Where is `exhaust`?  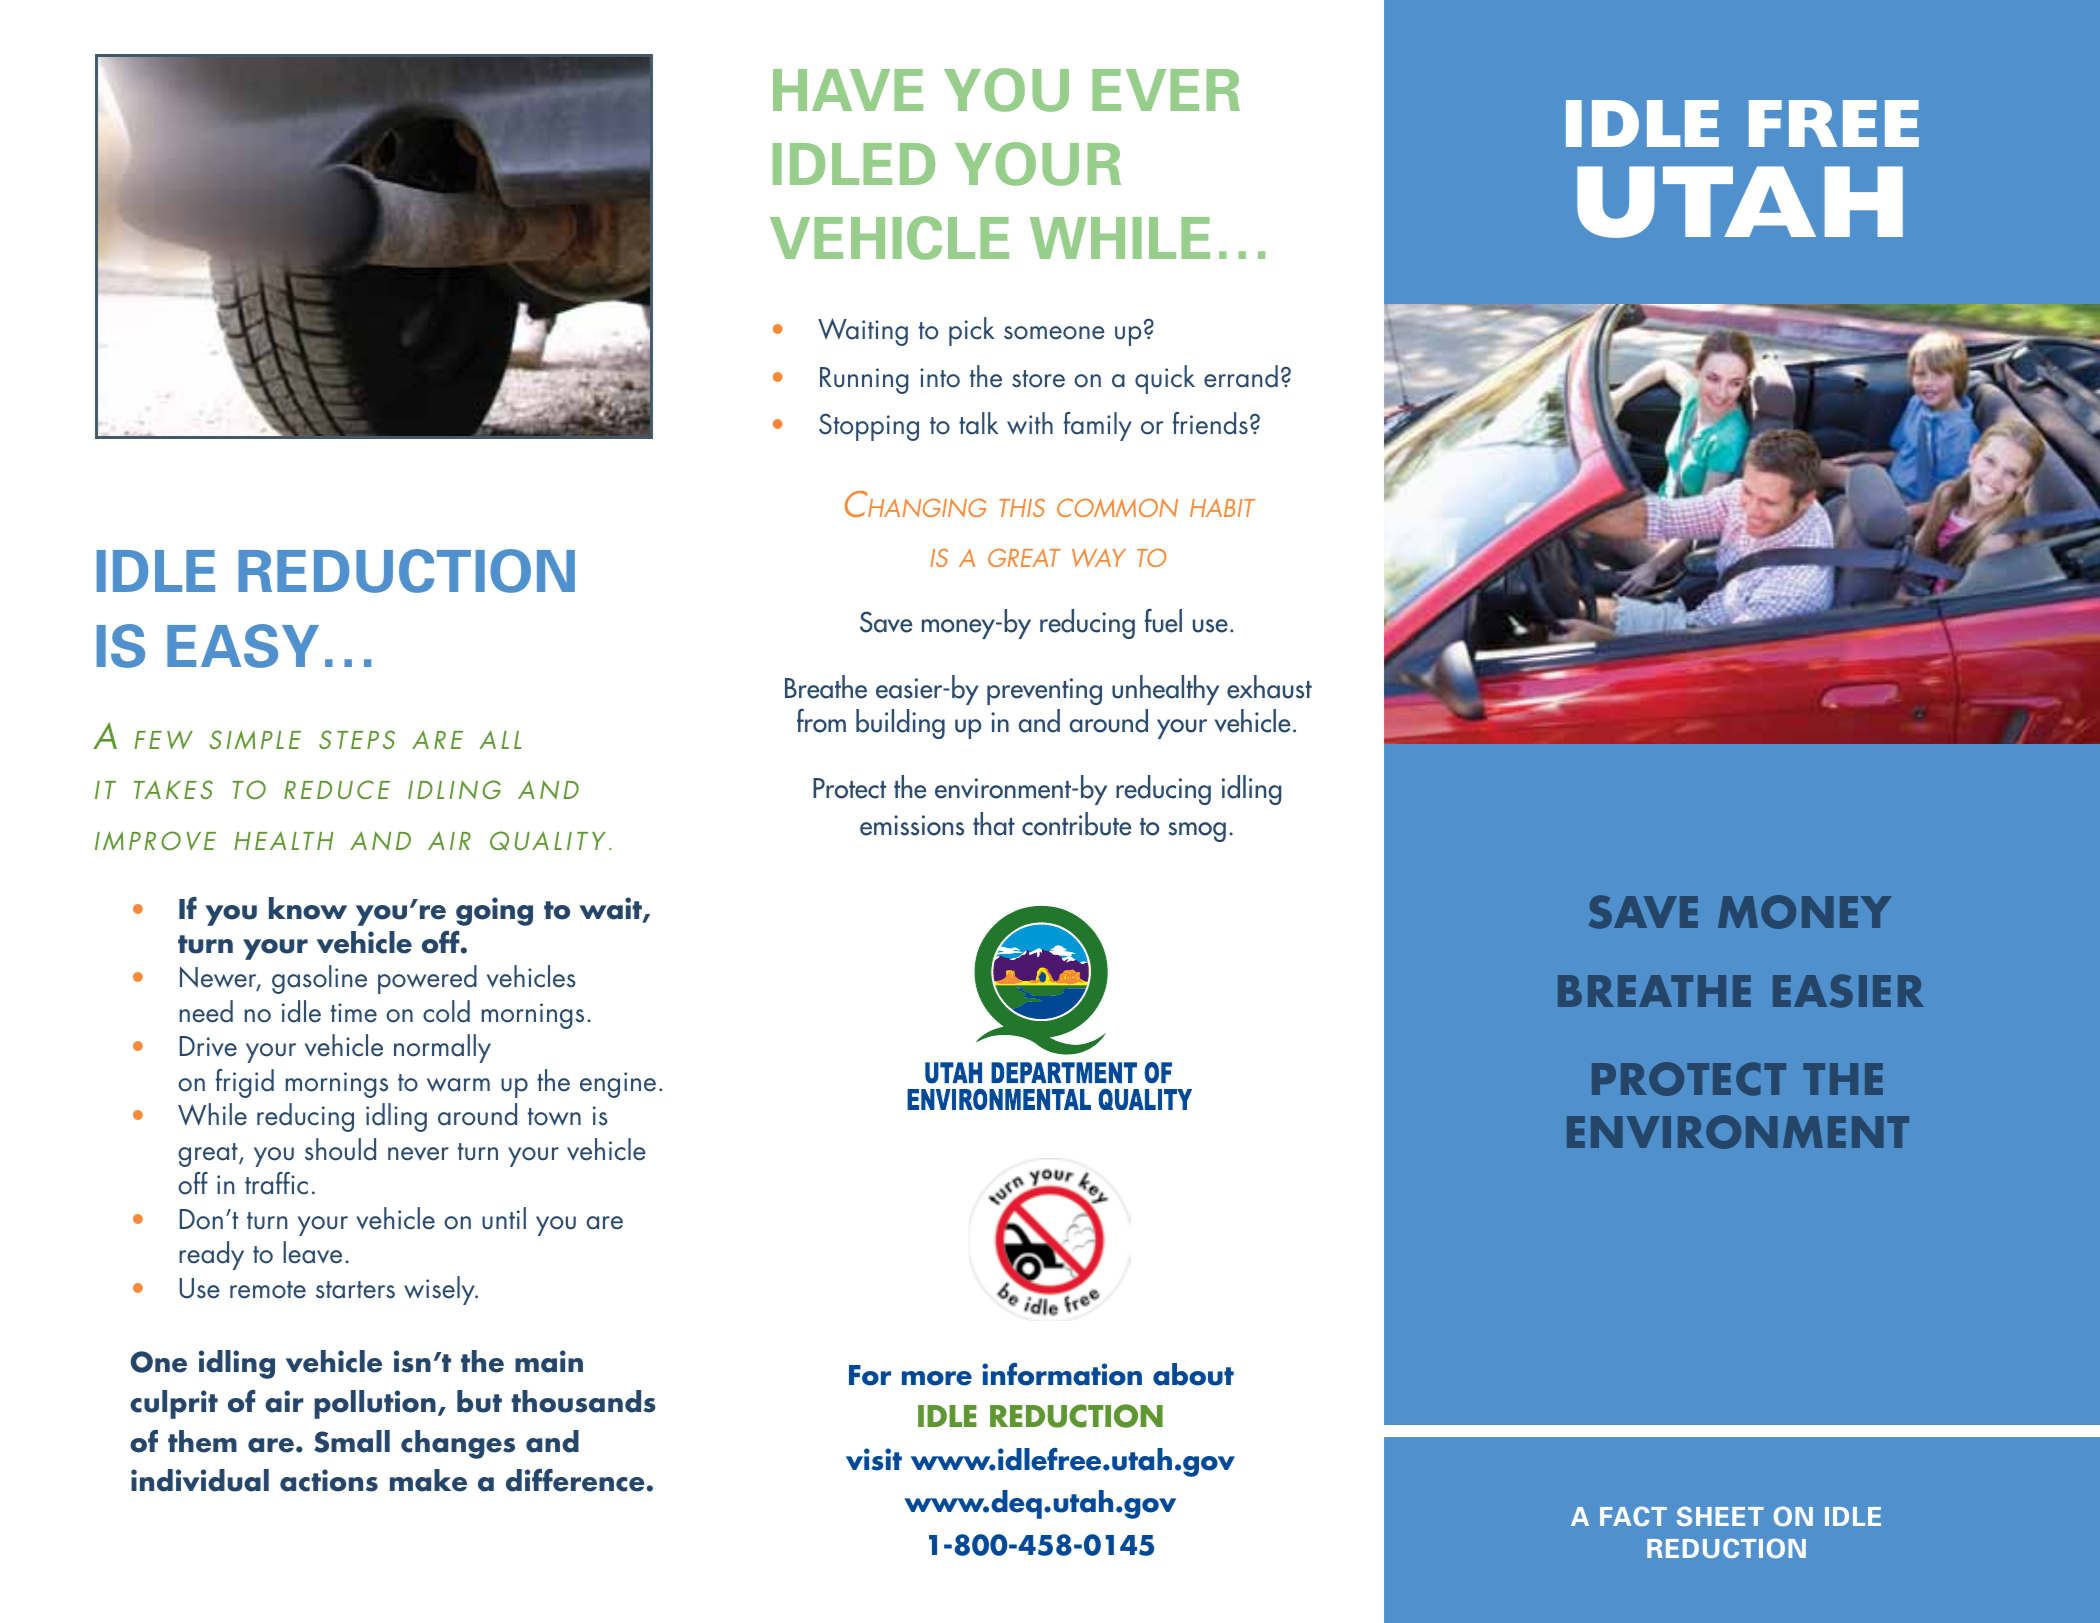 exhaust is located at coordinates (1269, 687).
